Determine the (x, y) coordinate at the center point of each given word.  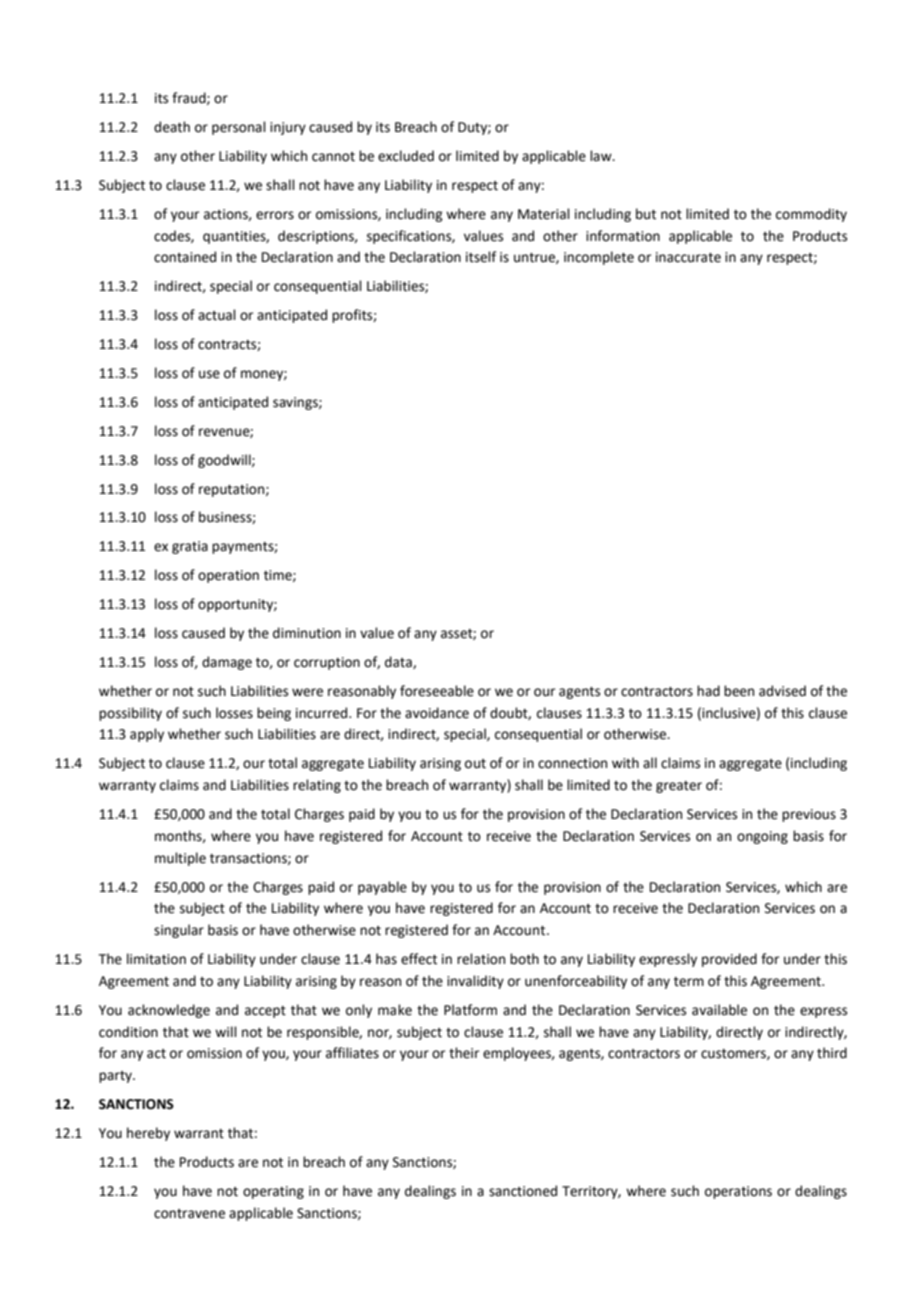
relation (481, 959)
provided (729, 960)
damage (227, 663)
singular (179, 931)
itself (481, 257)
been (739, 691)
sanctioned (523, 1191)
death (172, 127)
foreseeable (437, 691)
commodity (811, 215)
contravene (189, 1214)
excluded (406, 156)
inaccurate (688, 257)
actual (217, 315)
